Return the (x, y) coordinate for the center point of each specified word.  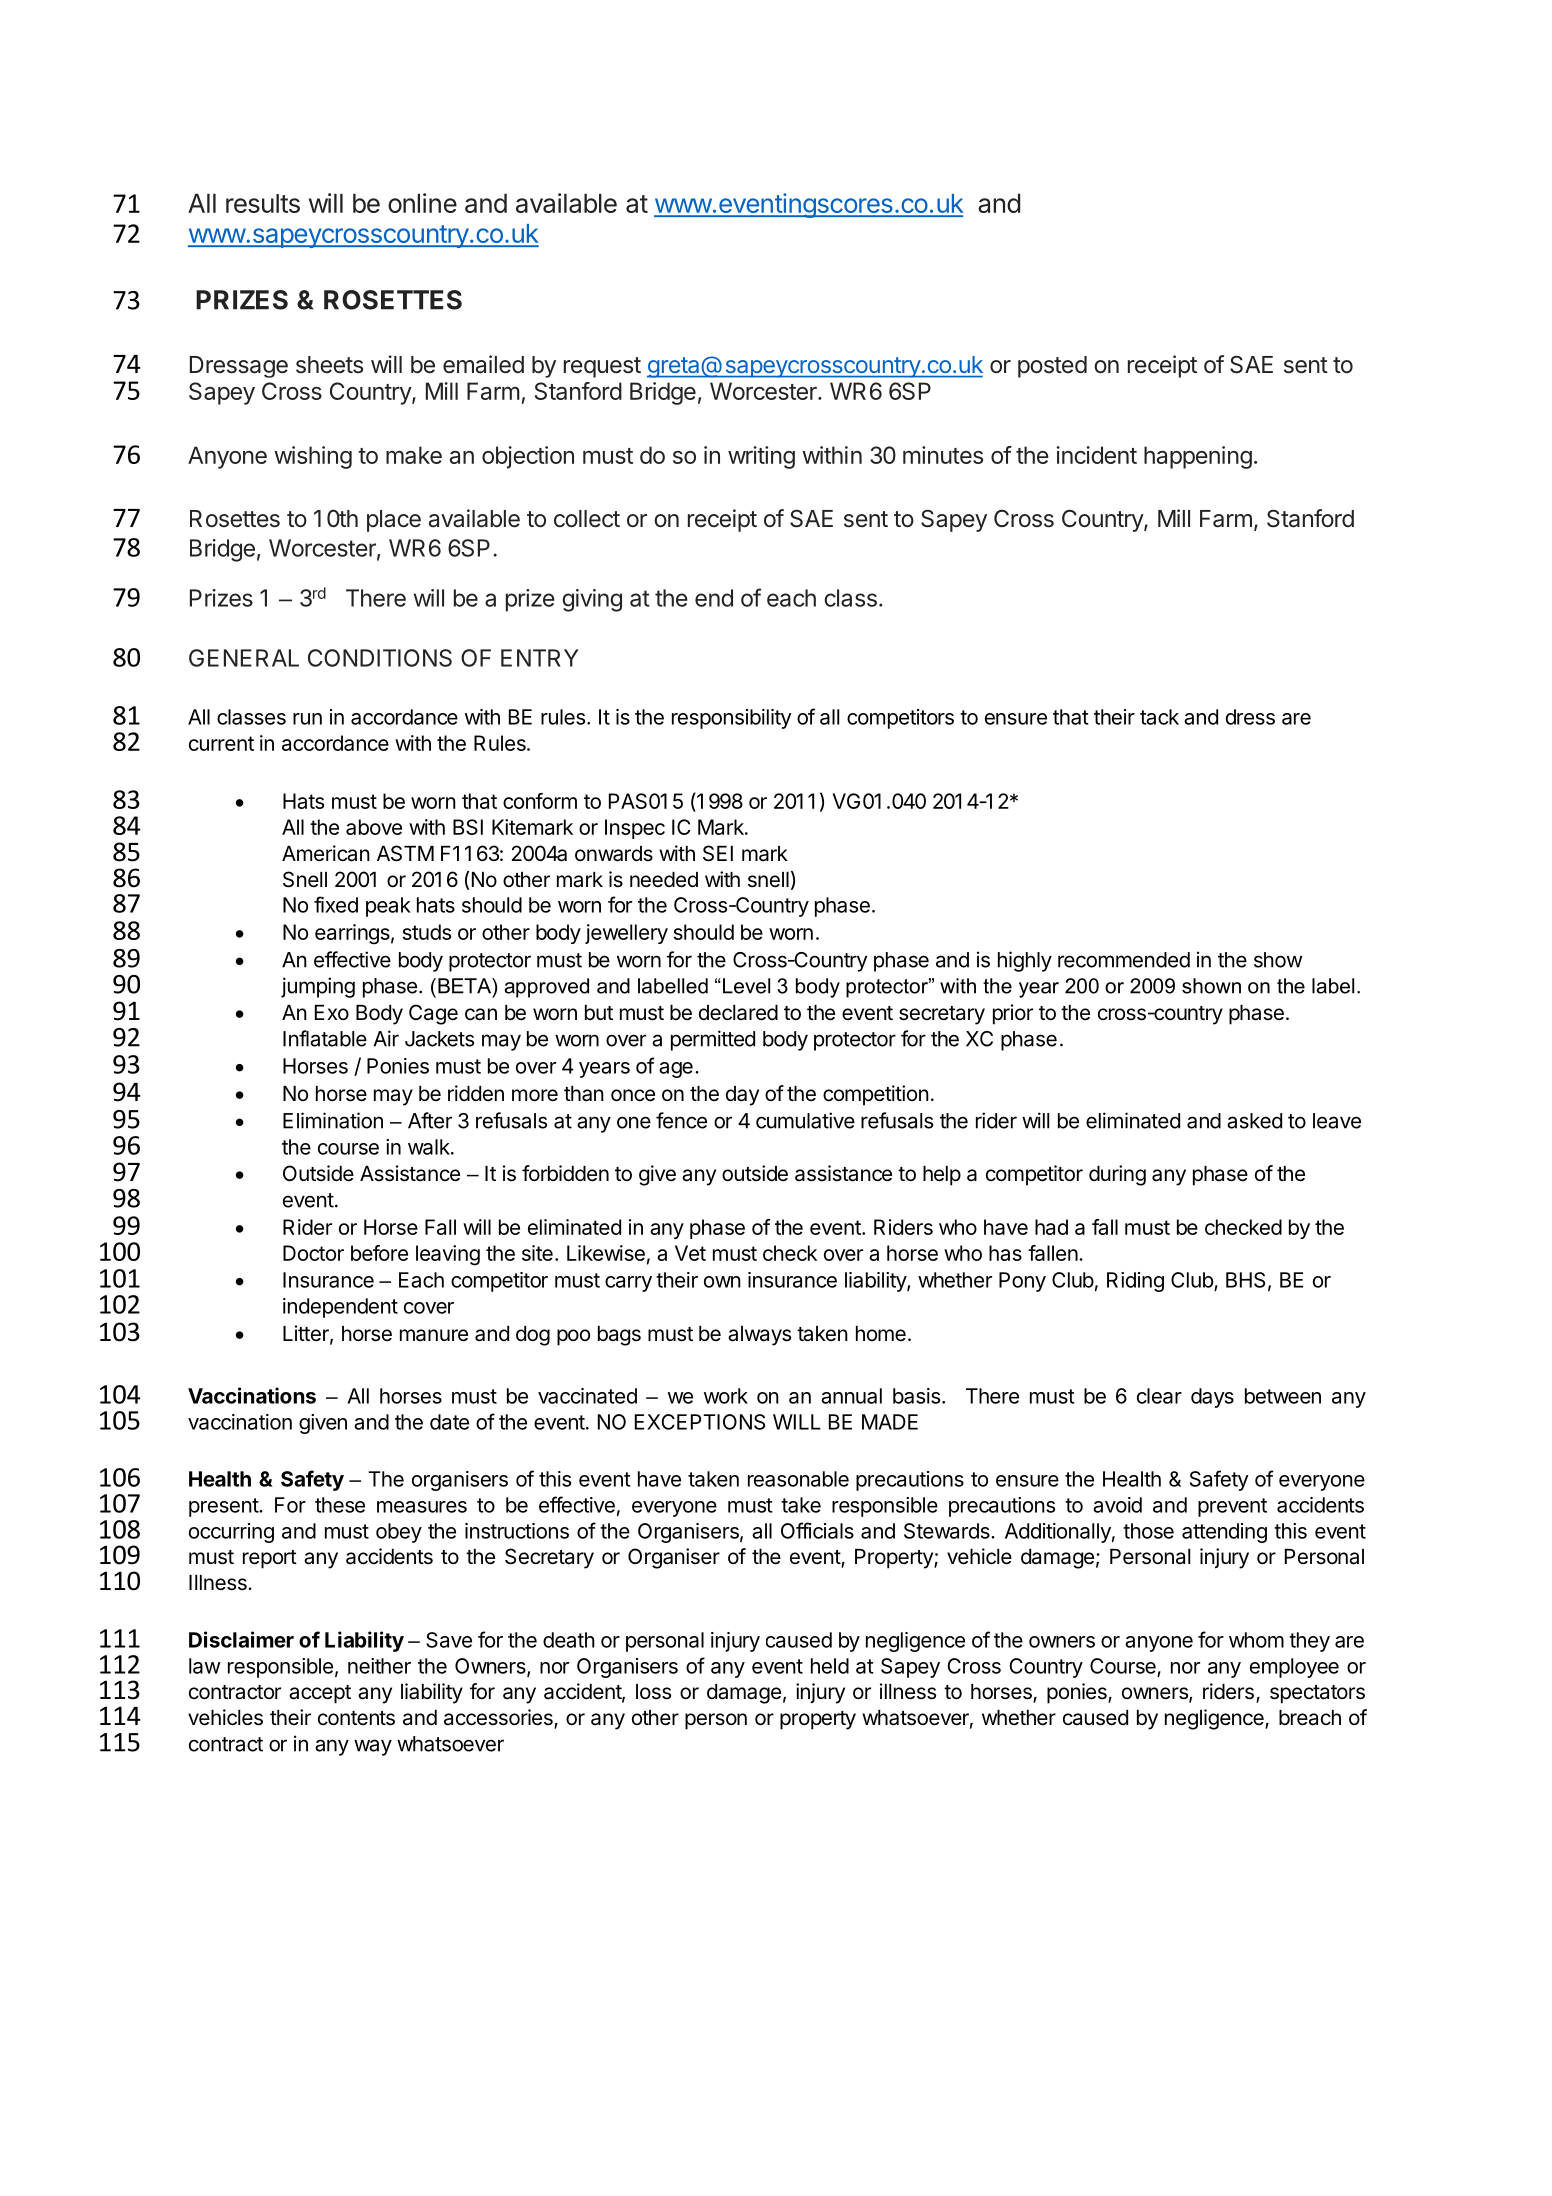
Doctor (313, 1253)
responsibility (732, 719)
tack (1159, 717)
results (263, 203)
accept (320, 1694)
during (1117, 1175)
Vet (690, 1253)
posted (1052, 367)
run (307, 719)
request (602, 367)
